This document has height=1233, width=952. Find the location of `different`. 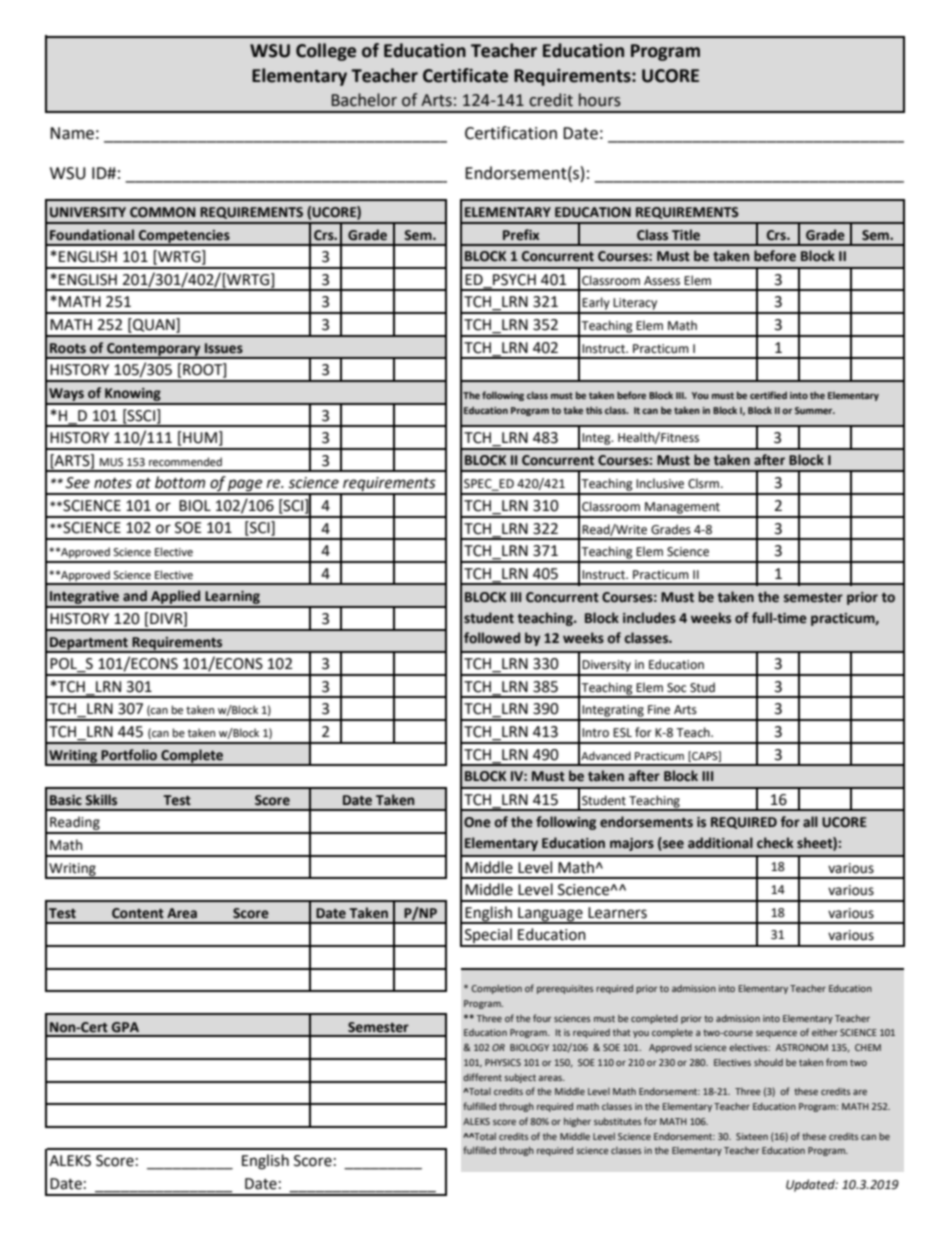

different is located at coordinates (482, 1077).
